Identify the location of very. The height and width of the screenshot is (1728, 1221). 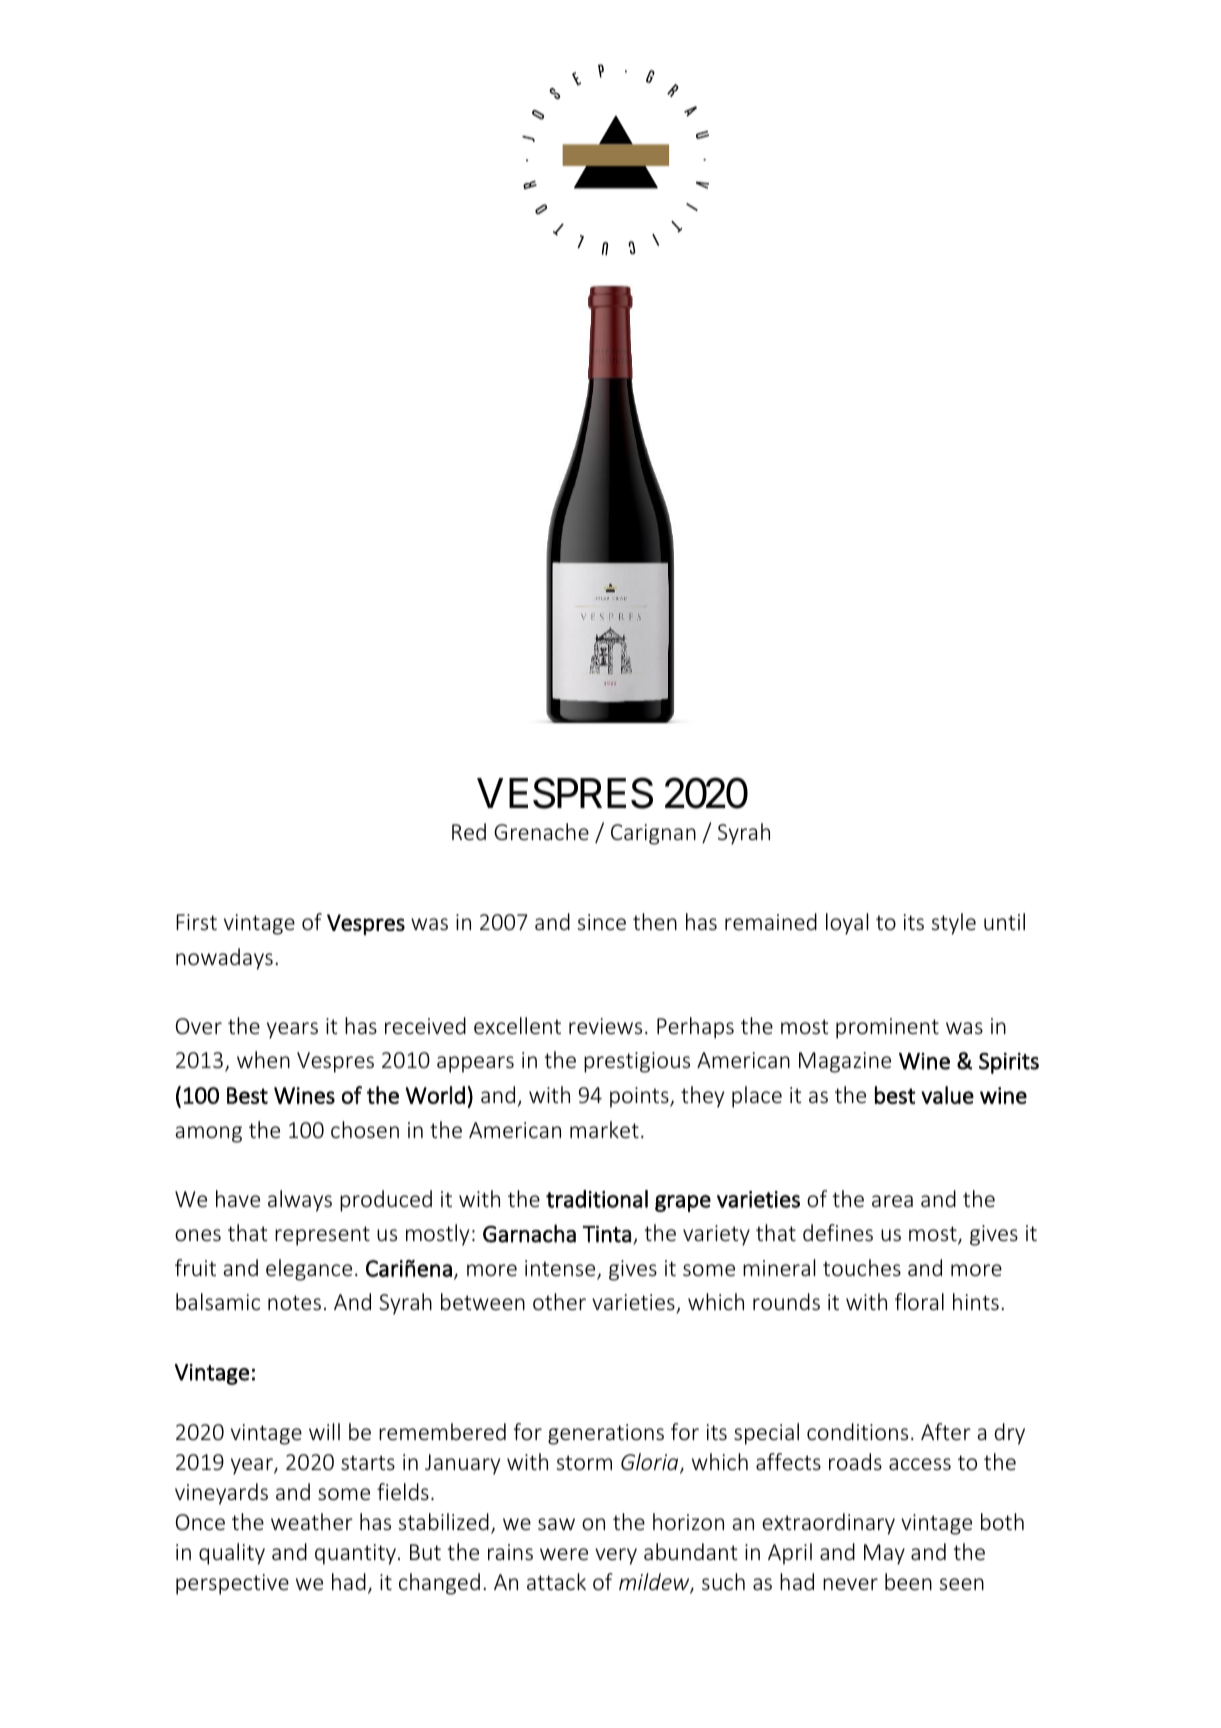
(616, 1556).
